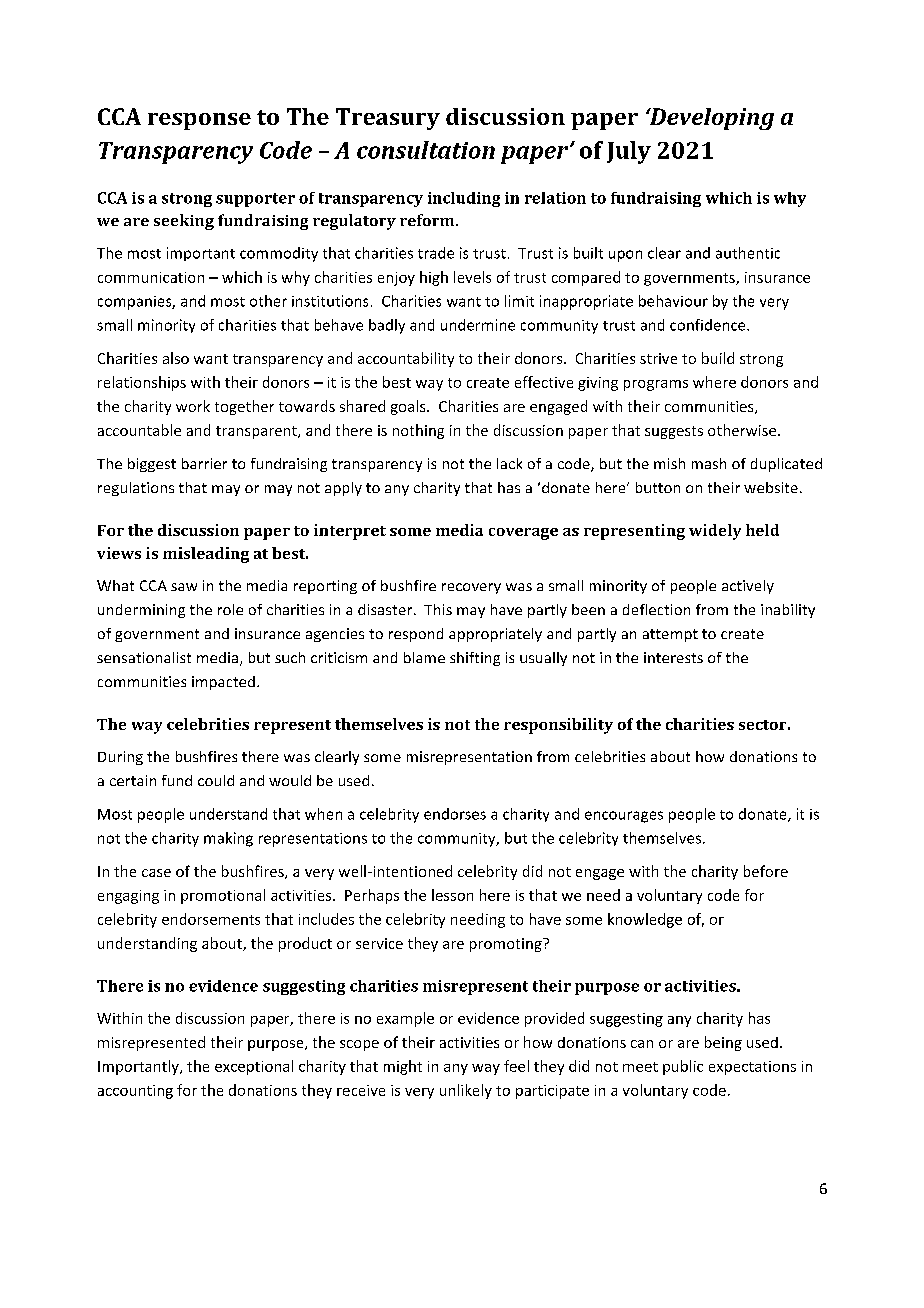 The width and height of the screenshot is (924, 1308). Describe the element at coordinates (426, 150) in the screenshot. I see `consultation` at that location.
